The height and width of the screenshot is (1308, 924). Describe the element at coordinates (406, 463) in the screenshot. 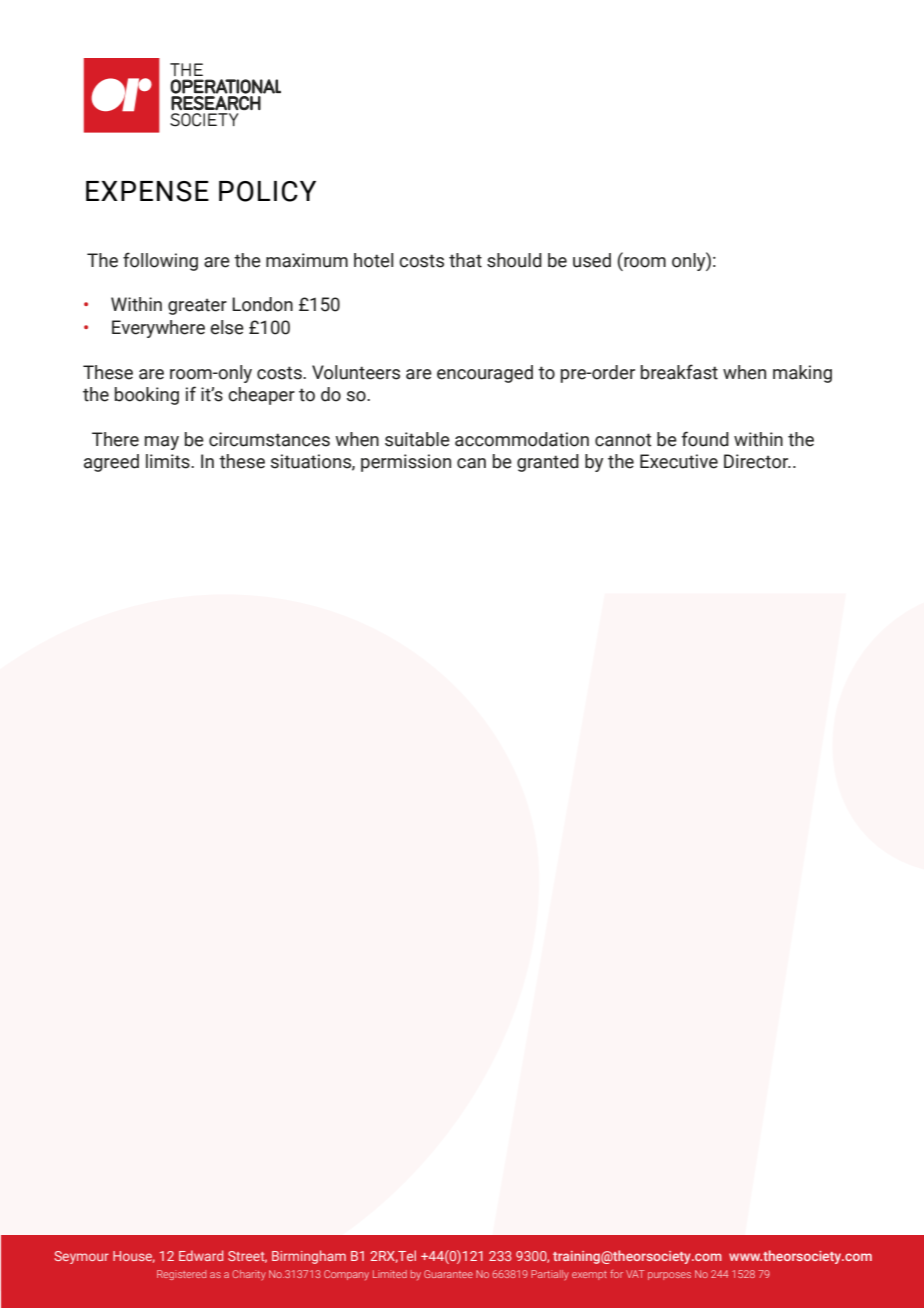

I see `permission` at that location.
